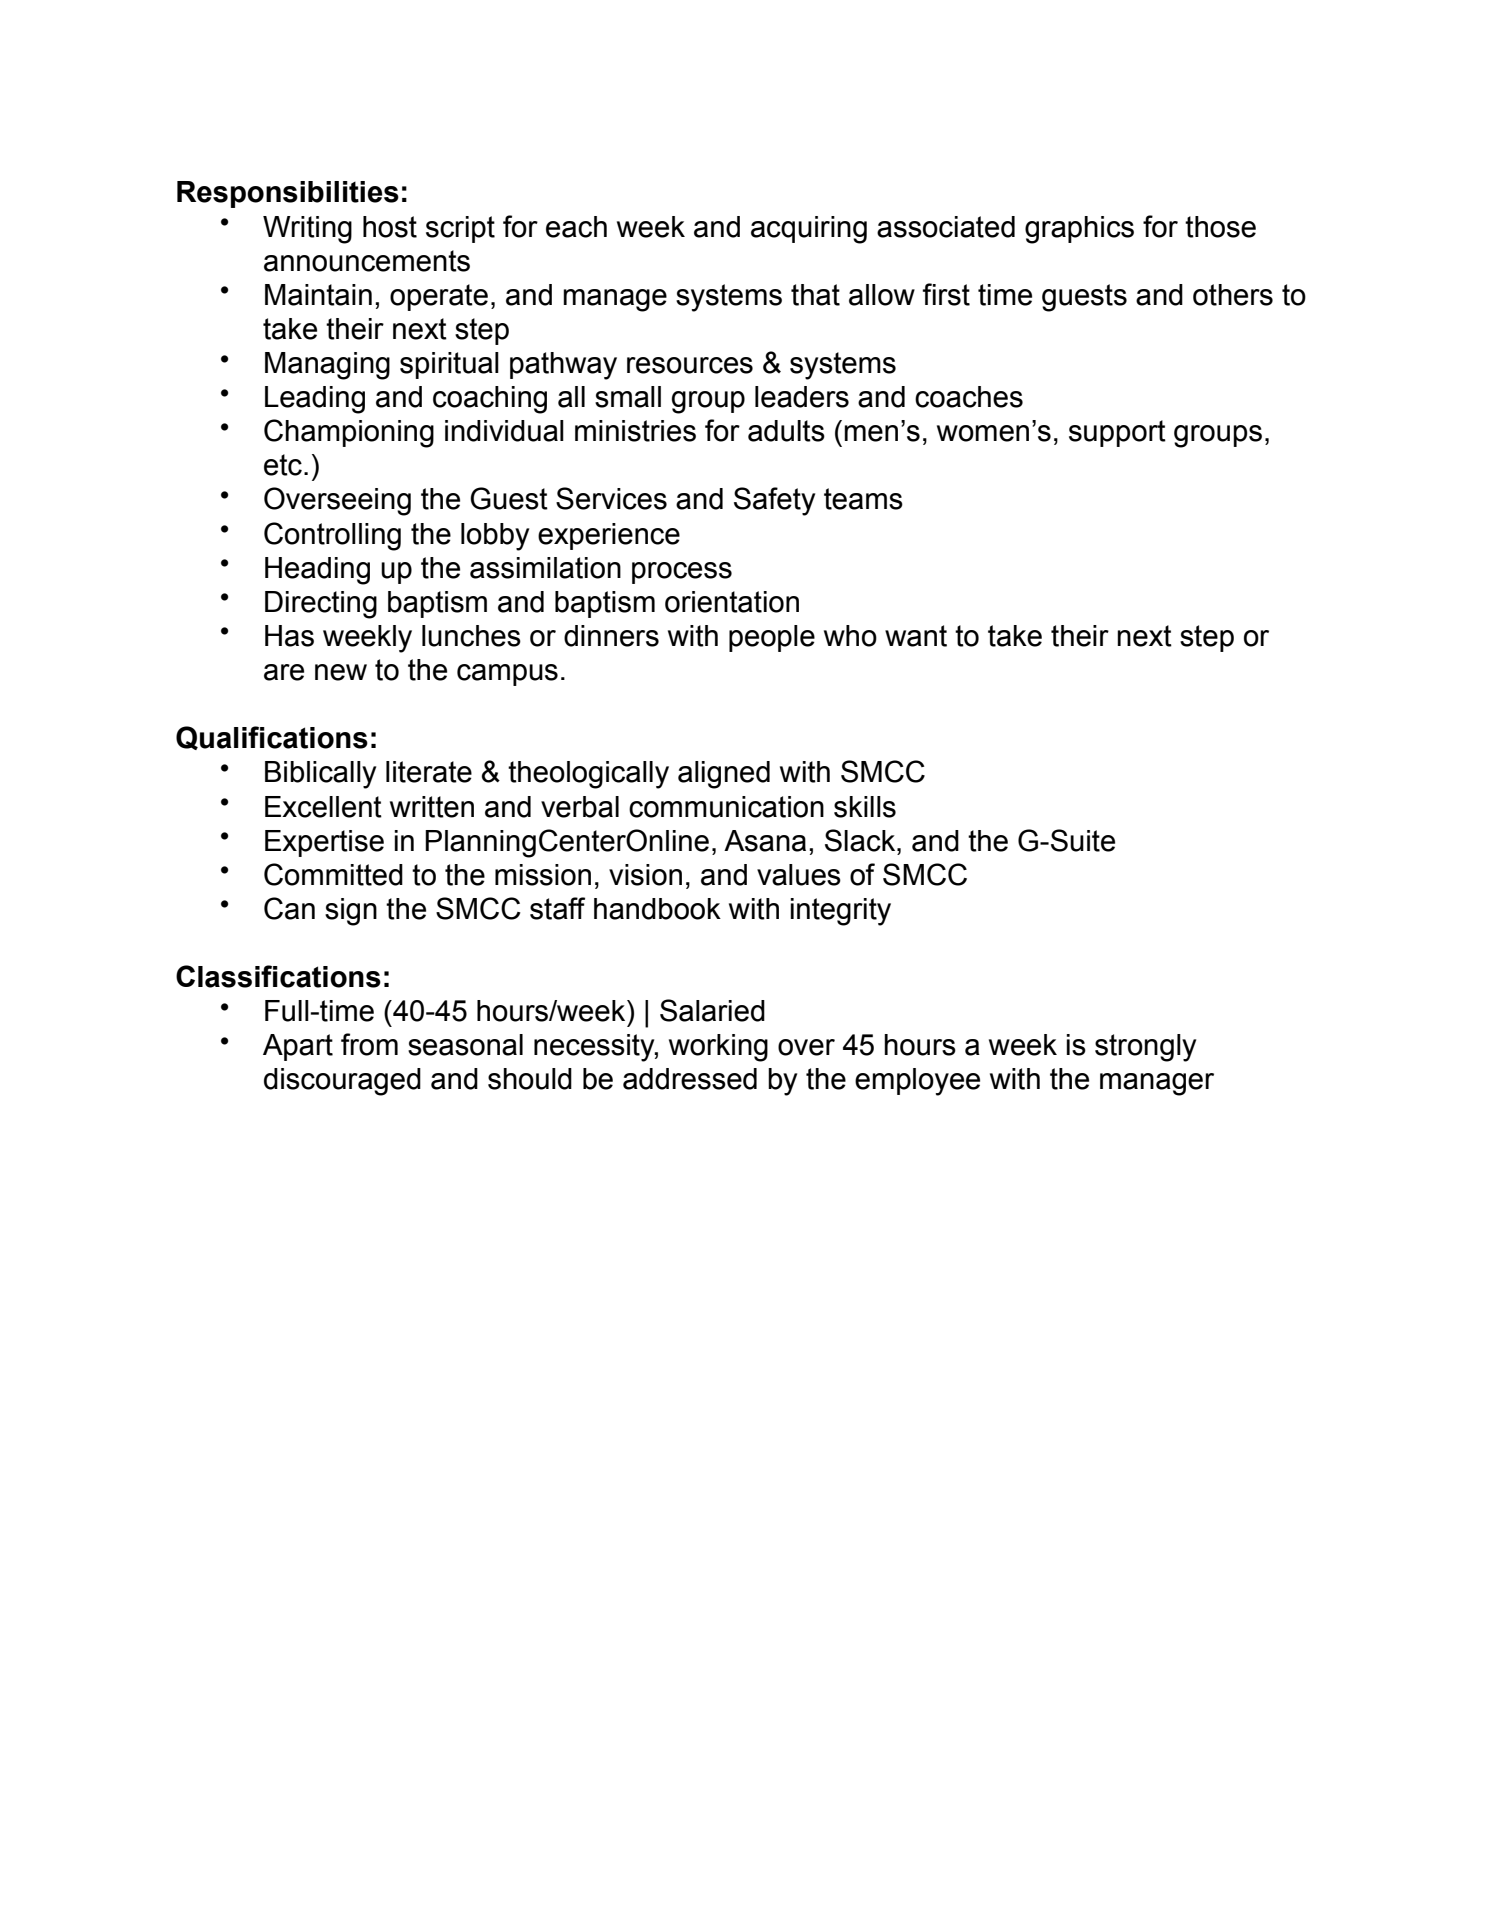  Describe the element at coordinates (390, 227) in the image. I see `host` at that location.
